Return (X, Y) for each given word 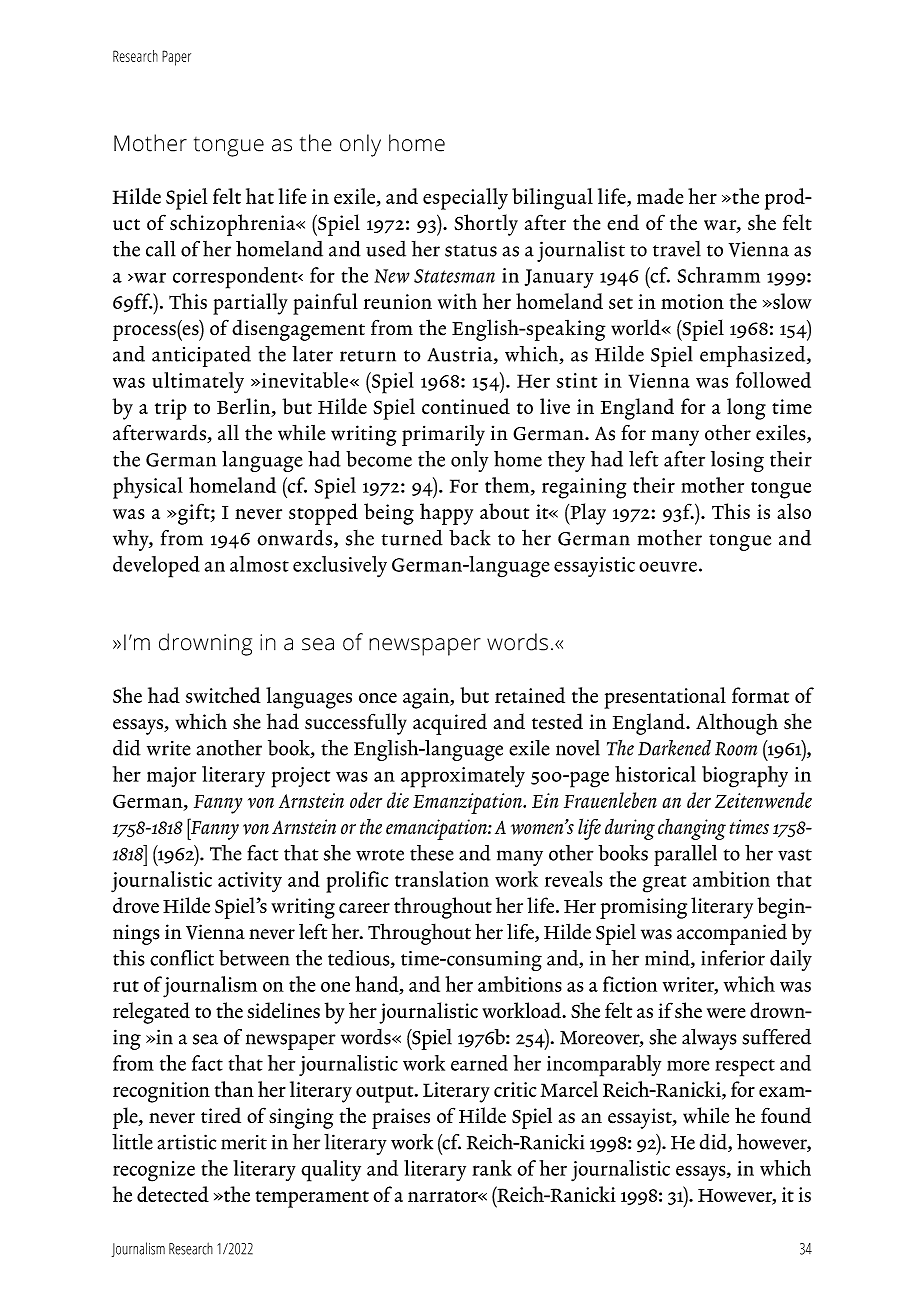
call (161, 249)
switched (223, 695)
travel (677, 249)
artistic (186, 1142)
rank (492, 1168)
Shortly (486, 225)
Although (737, 724)
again (427, 698)
